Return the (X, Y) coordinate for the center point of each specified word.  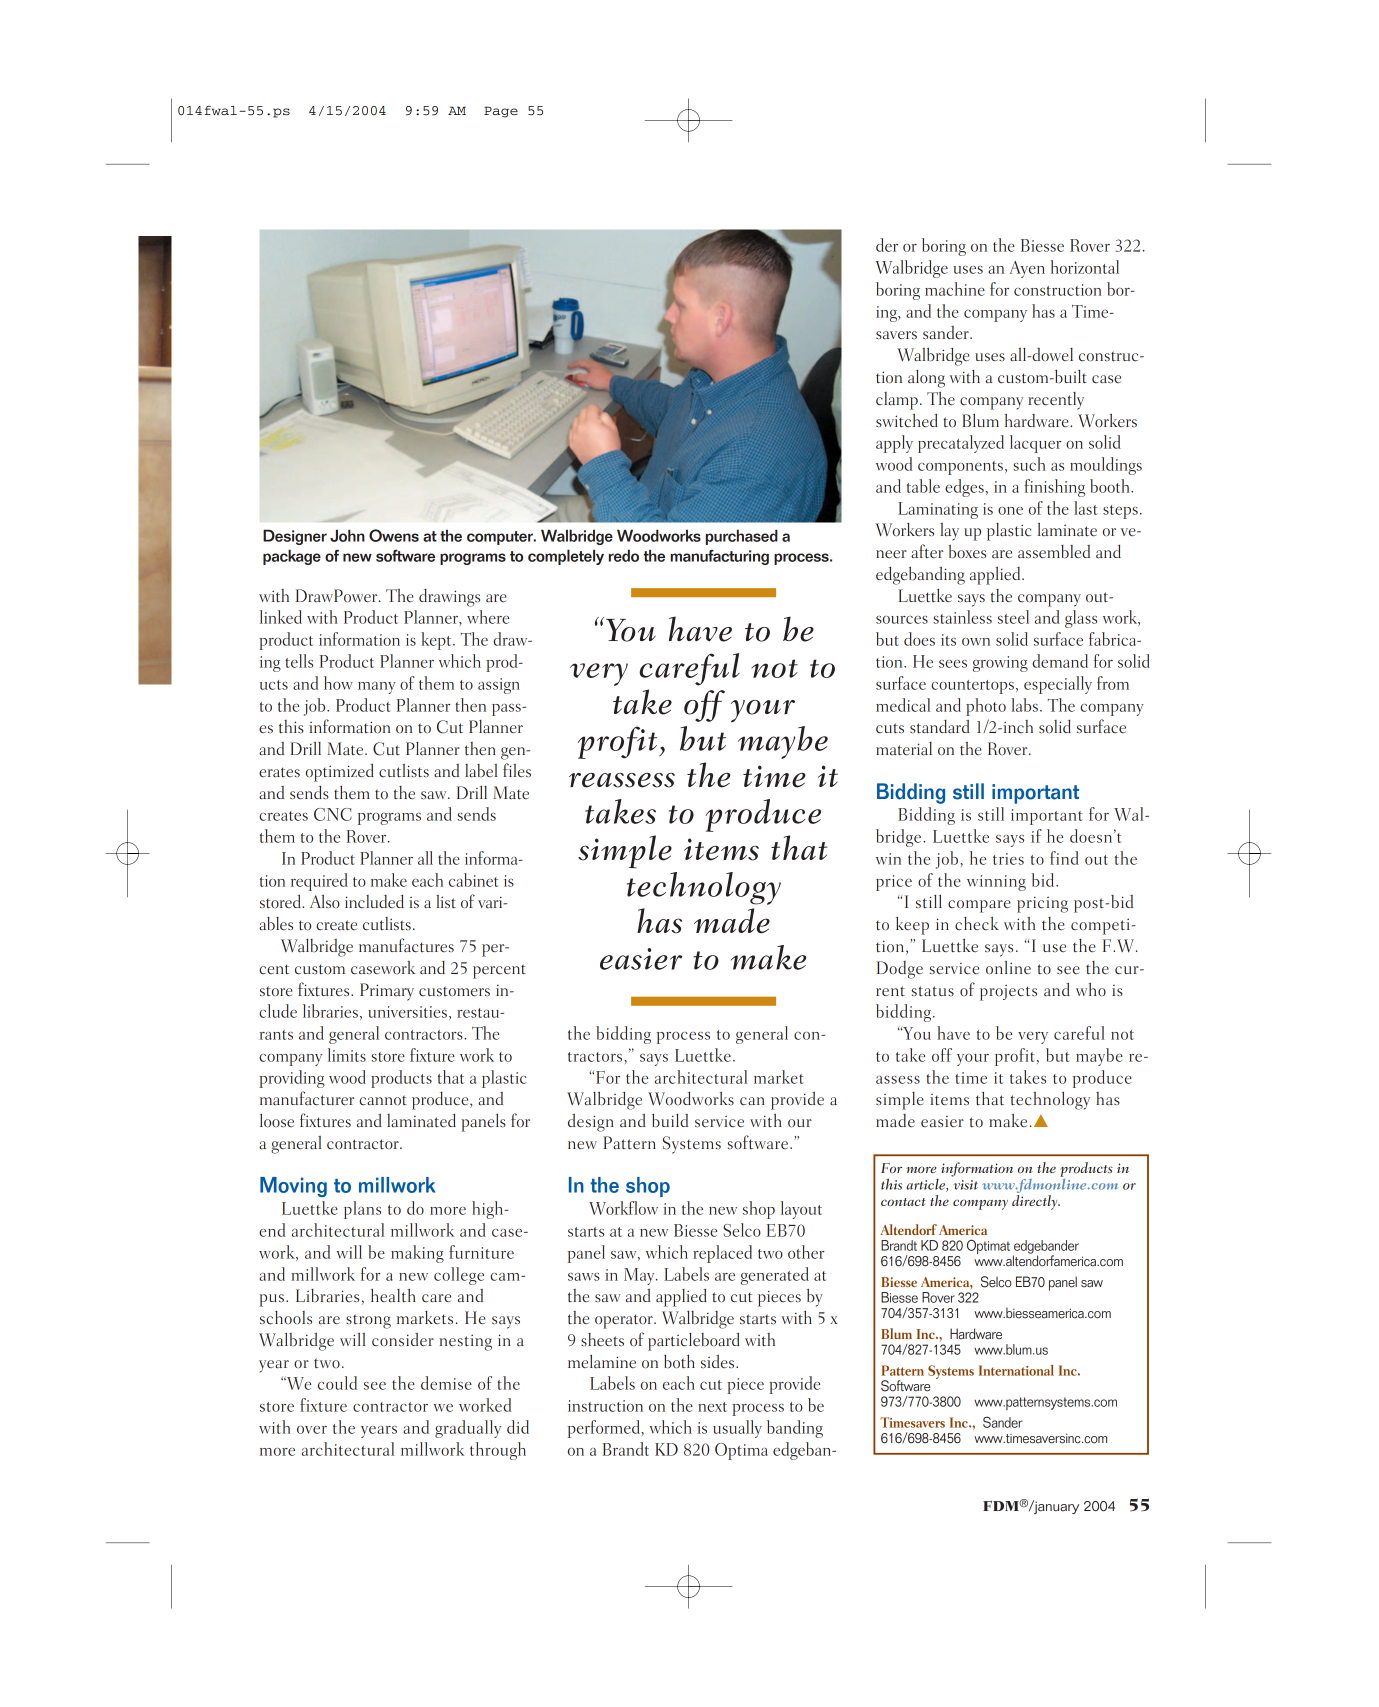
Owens (394, 535)
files (517, 770)
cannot (383, 1100)
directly (1036, 1202)
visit (965, 1185)
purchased (742, 537)
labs (1025, 705)
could (337, 1383)
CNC (333, 814)
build (670, 1121)
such (1029, 464)
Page (501, 112)
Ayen (1027, 269)
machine (955, 289)
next (712, 1407)
